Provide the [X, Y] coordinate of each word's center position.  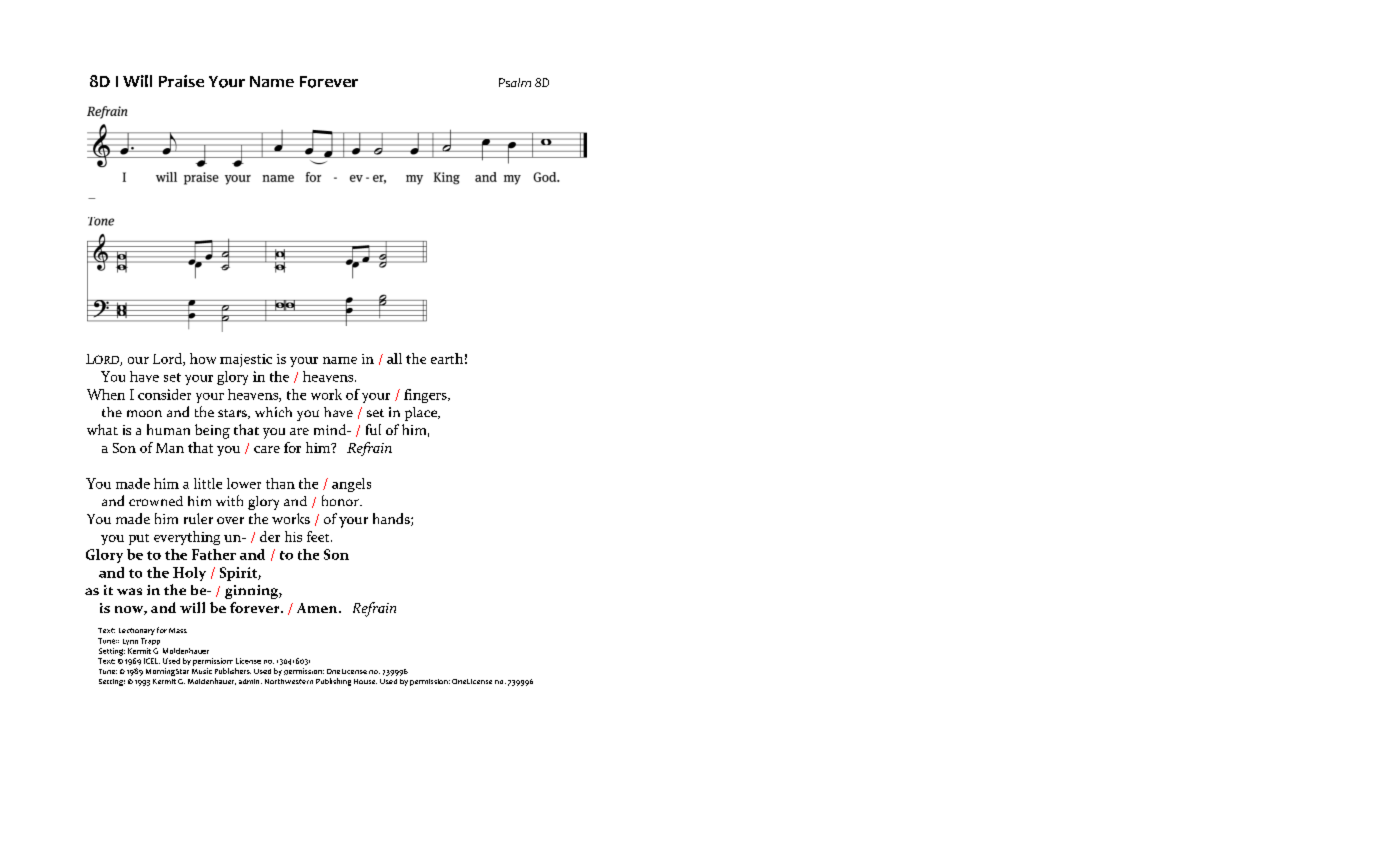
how [203, 358]
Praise [181, 81]
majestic [246, 360]
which [273, 412]
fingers [426, 396]
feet [319, 536]
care [267, 449]
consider [164, 394]
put [139, 539]
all [394, 358]
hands [392, 519]
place [422, 414]
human [168, 429]
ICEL [152, 661]
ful [373, 429]
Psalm [515, 82]
